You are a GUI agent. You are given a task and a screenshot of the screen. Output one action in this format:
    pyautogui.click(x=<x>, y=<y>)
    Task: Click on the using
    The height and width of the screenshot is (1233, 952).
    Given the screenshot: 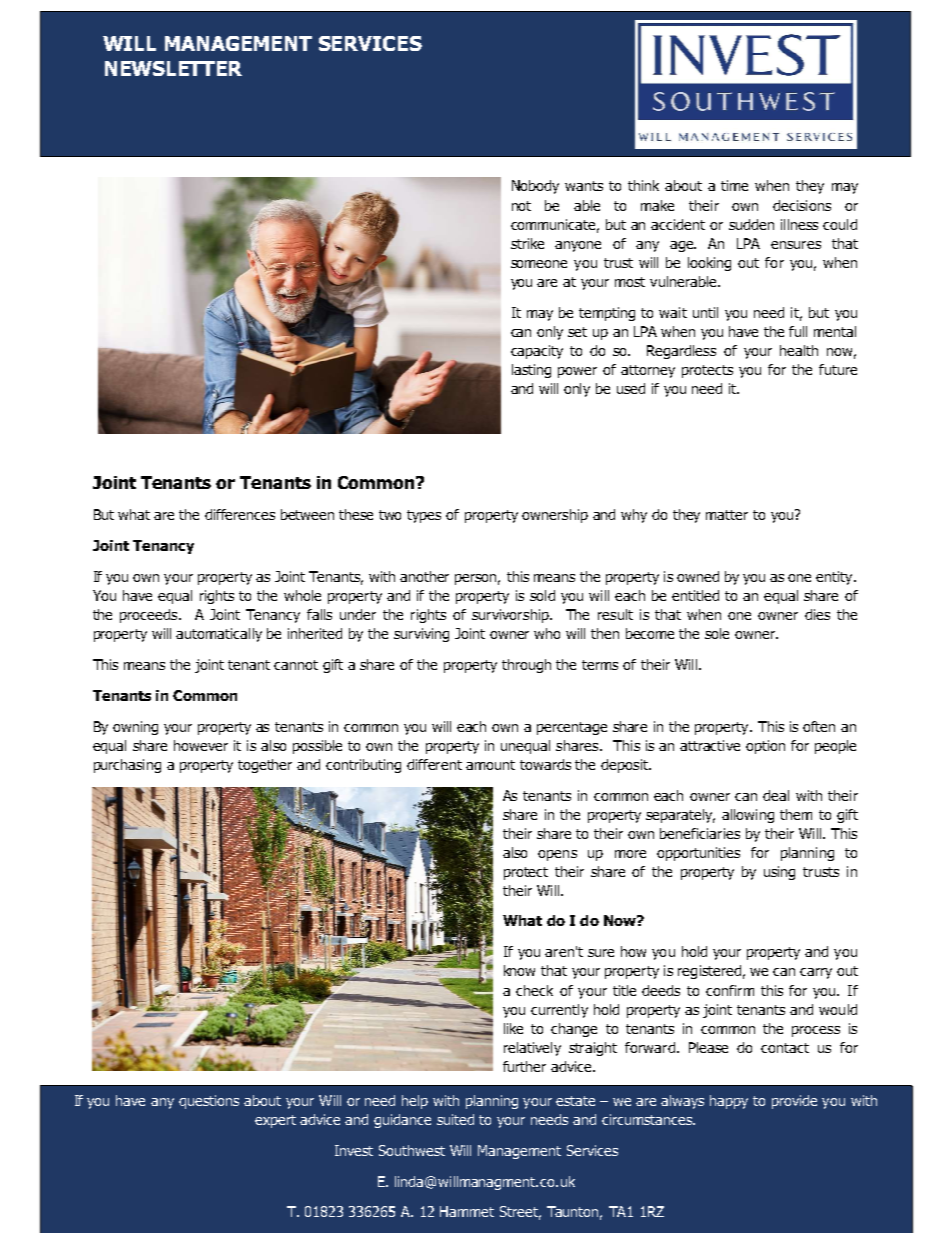 What is the action you would take?
    pyautogui.click(x=779, y=873)
